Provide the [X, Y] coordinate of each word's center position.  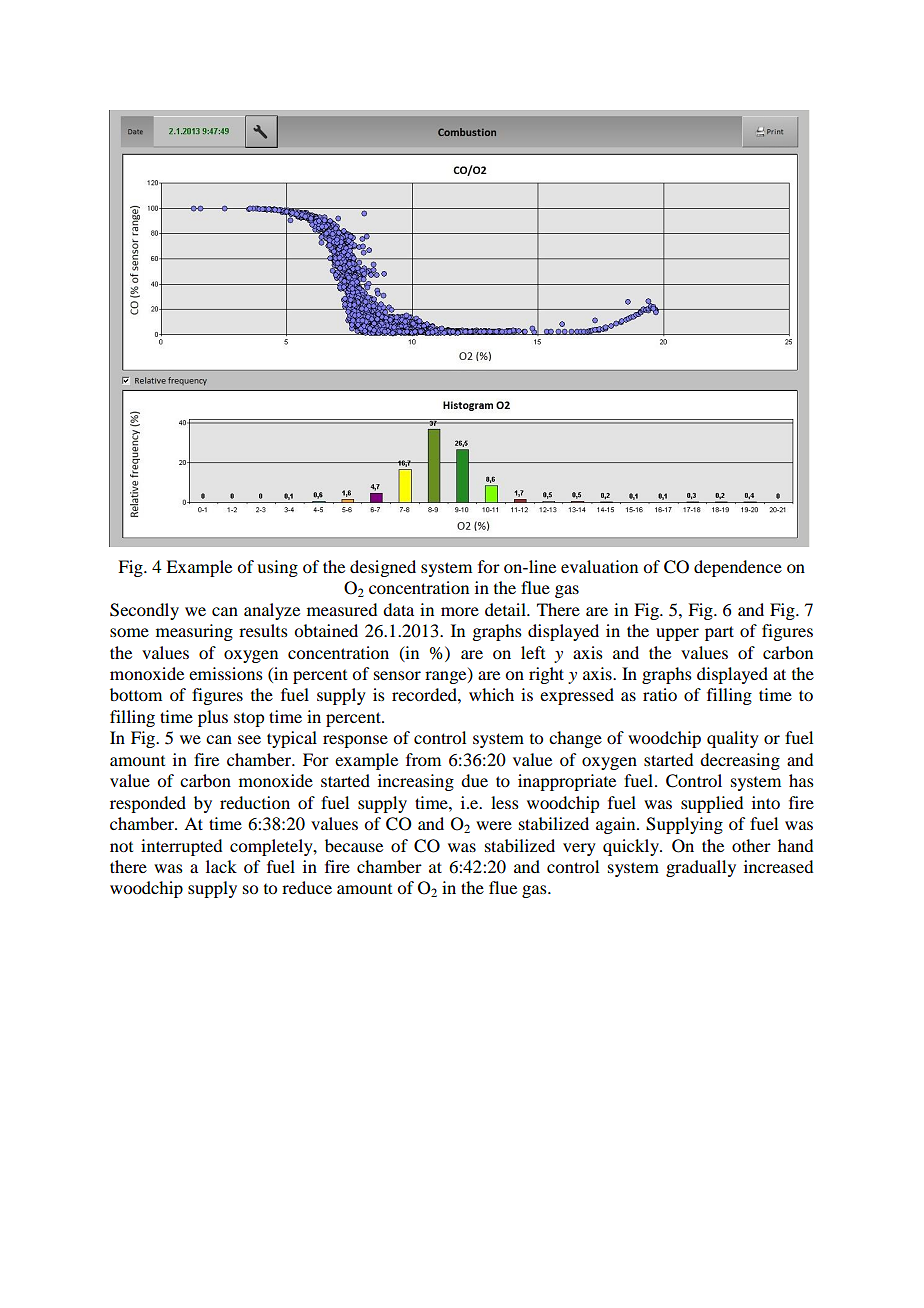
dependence [738, 568]
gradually [701, 868]
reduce [307, 887]
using [277, 568]
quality [733, 739]
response [355, 741]
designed [383, 568]
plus [213, 718]
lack [221, 866]
